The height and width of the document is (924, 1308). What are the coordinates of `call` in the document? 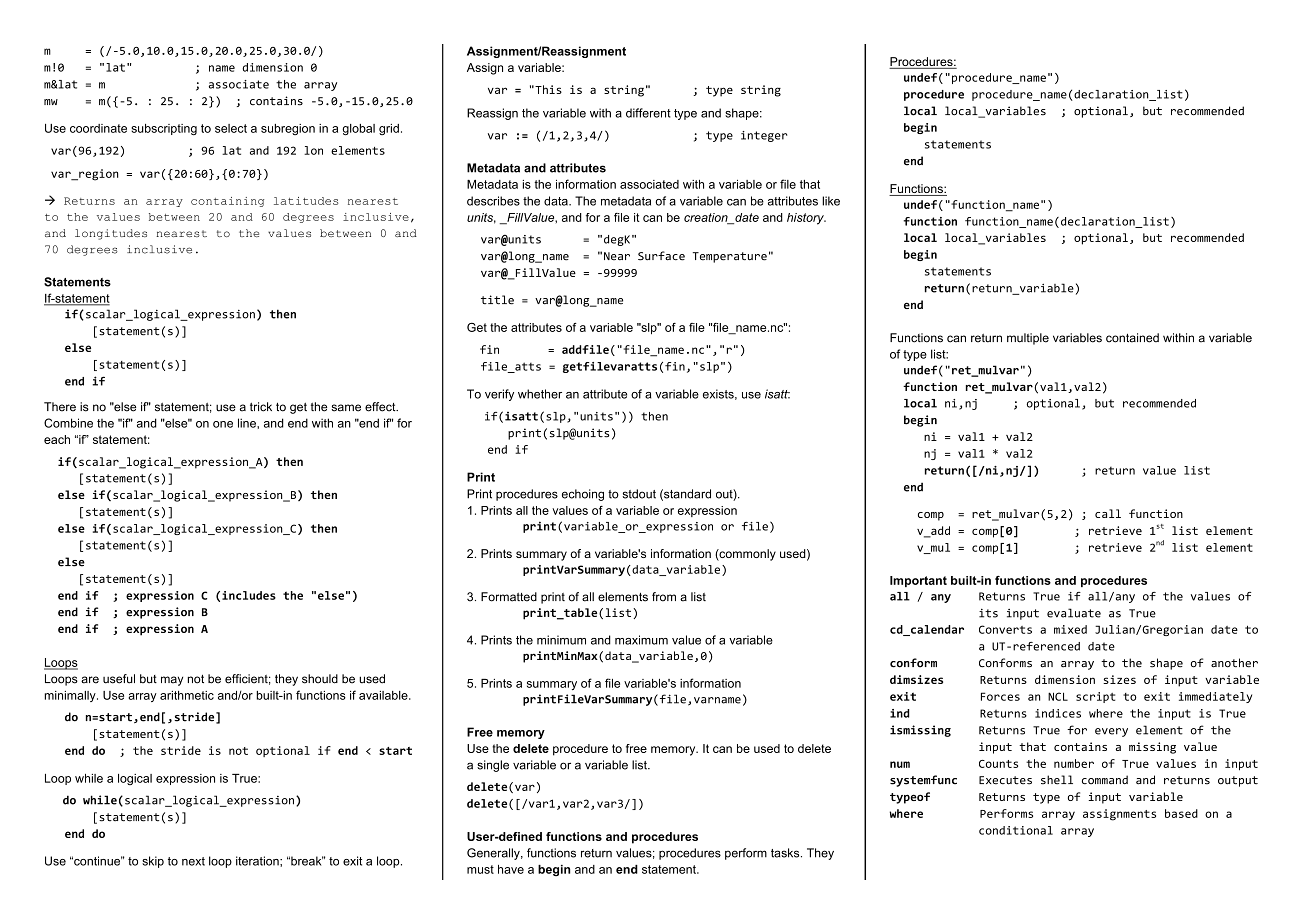 It's located at (1108, 513).
